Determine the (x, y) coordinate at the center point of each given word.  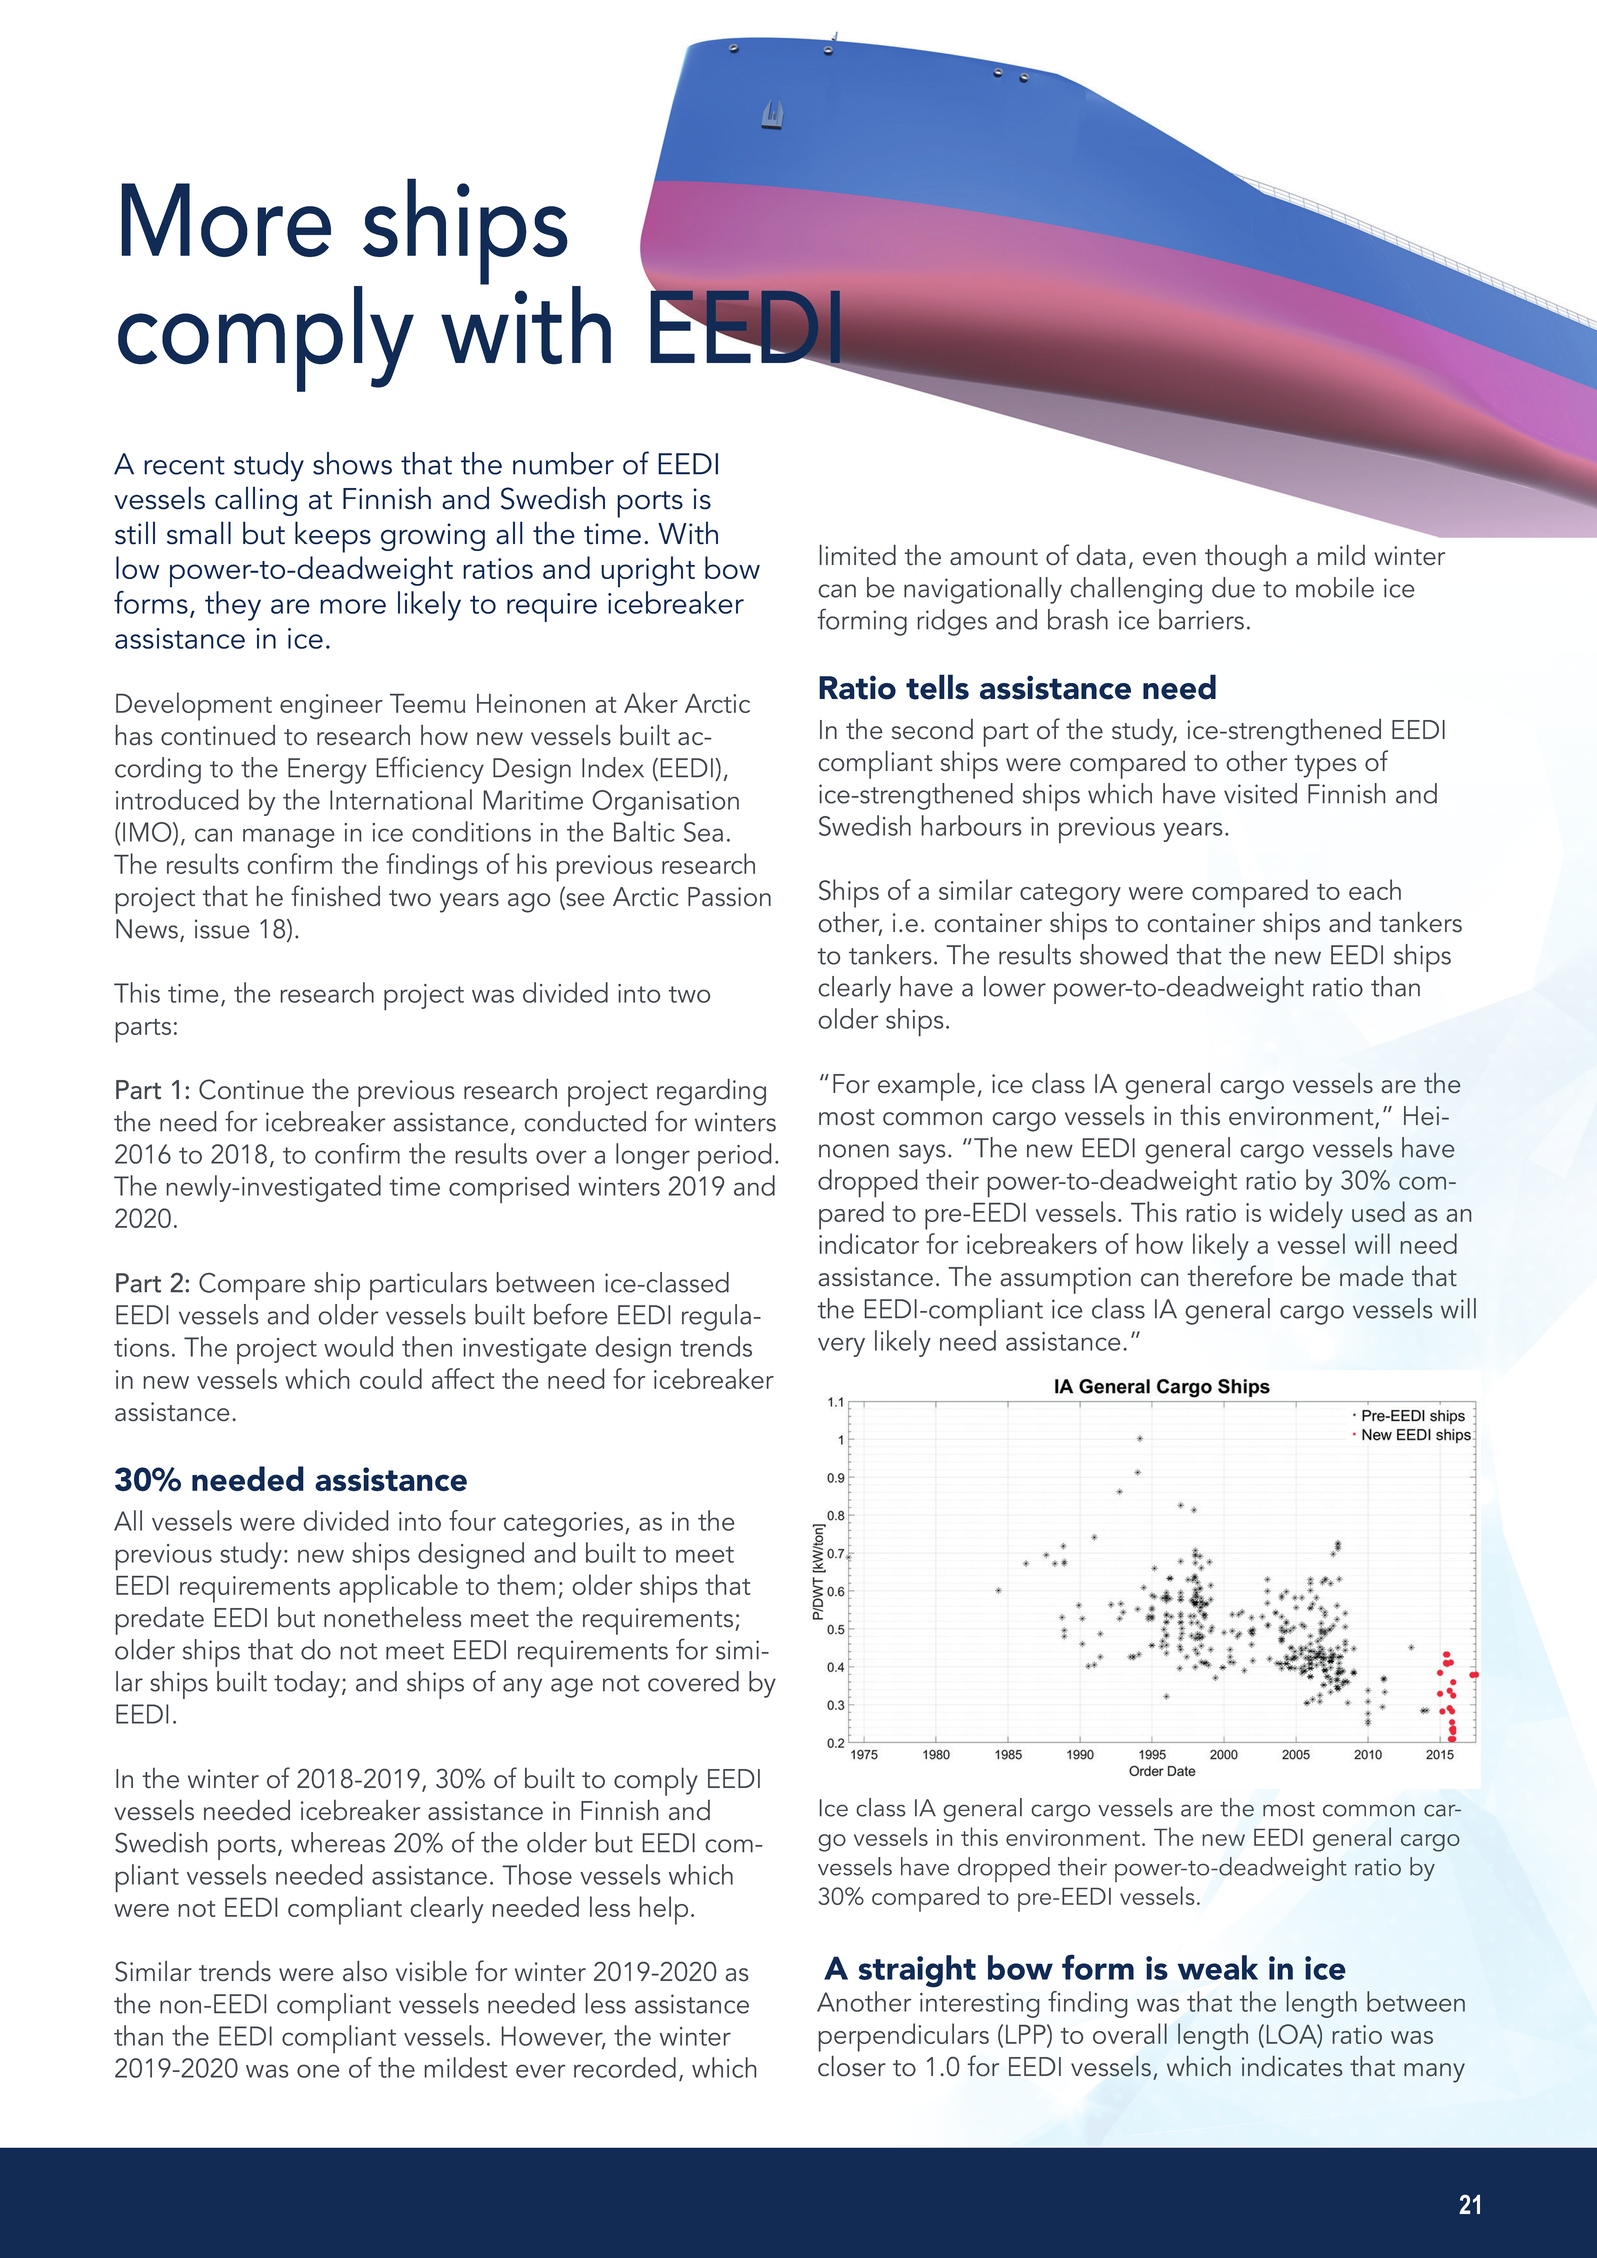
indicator (869, 1243)
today (308, 1684)
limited (858, 554)
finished (335, 895)
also (365, 1970)
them (526, 1584)
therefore (1240, 1275)
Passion (729, 896)
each (1375, 889)
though (1245, 558)
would (358, 1346)
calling (256, 501)
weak (1218, 1967)
